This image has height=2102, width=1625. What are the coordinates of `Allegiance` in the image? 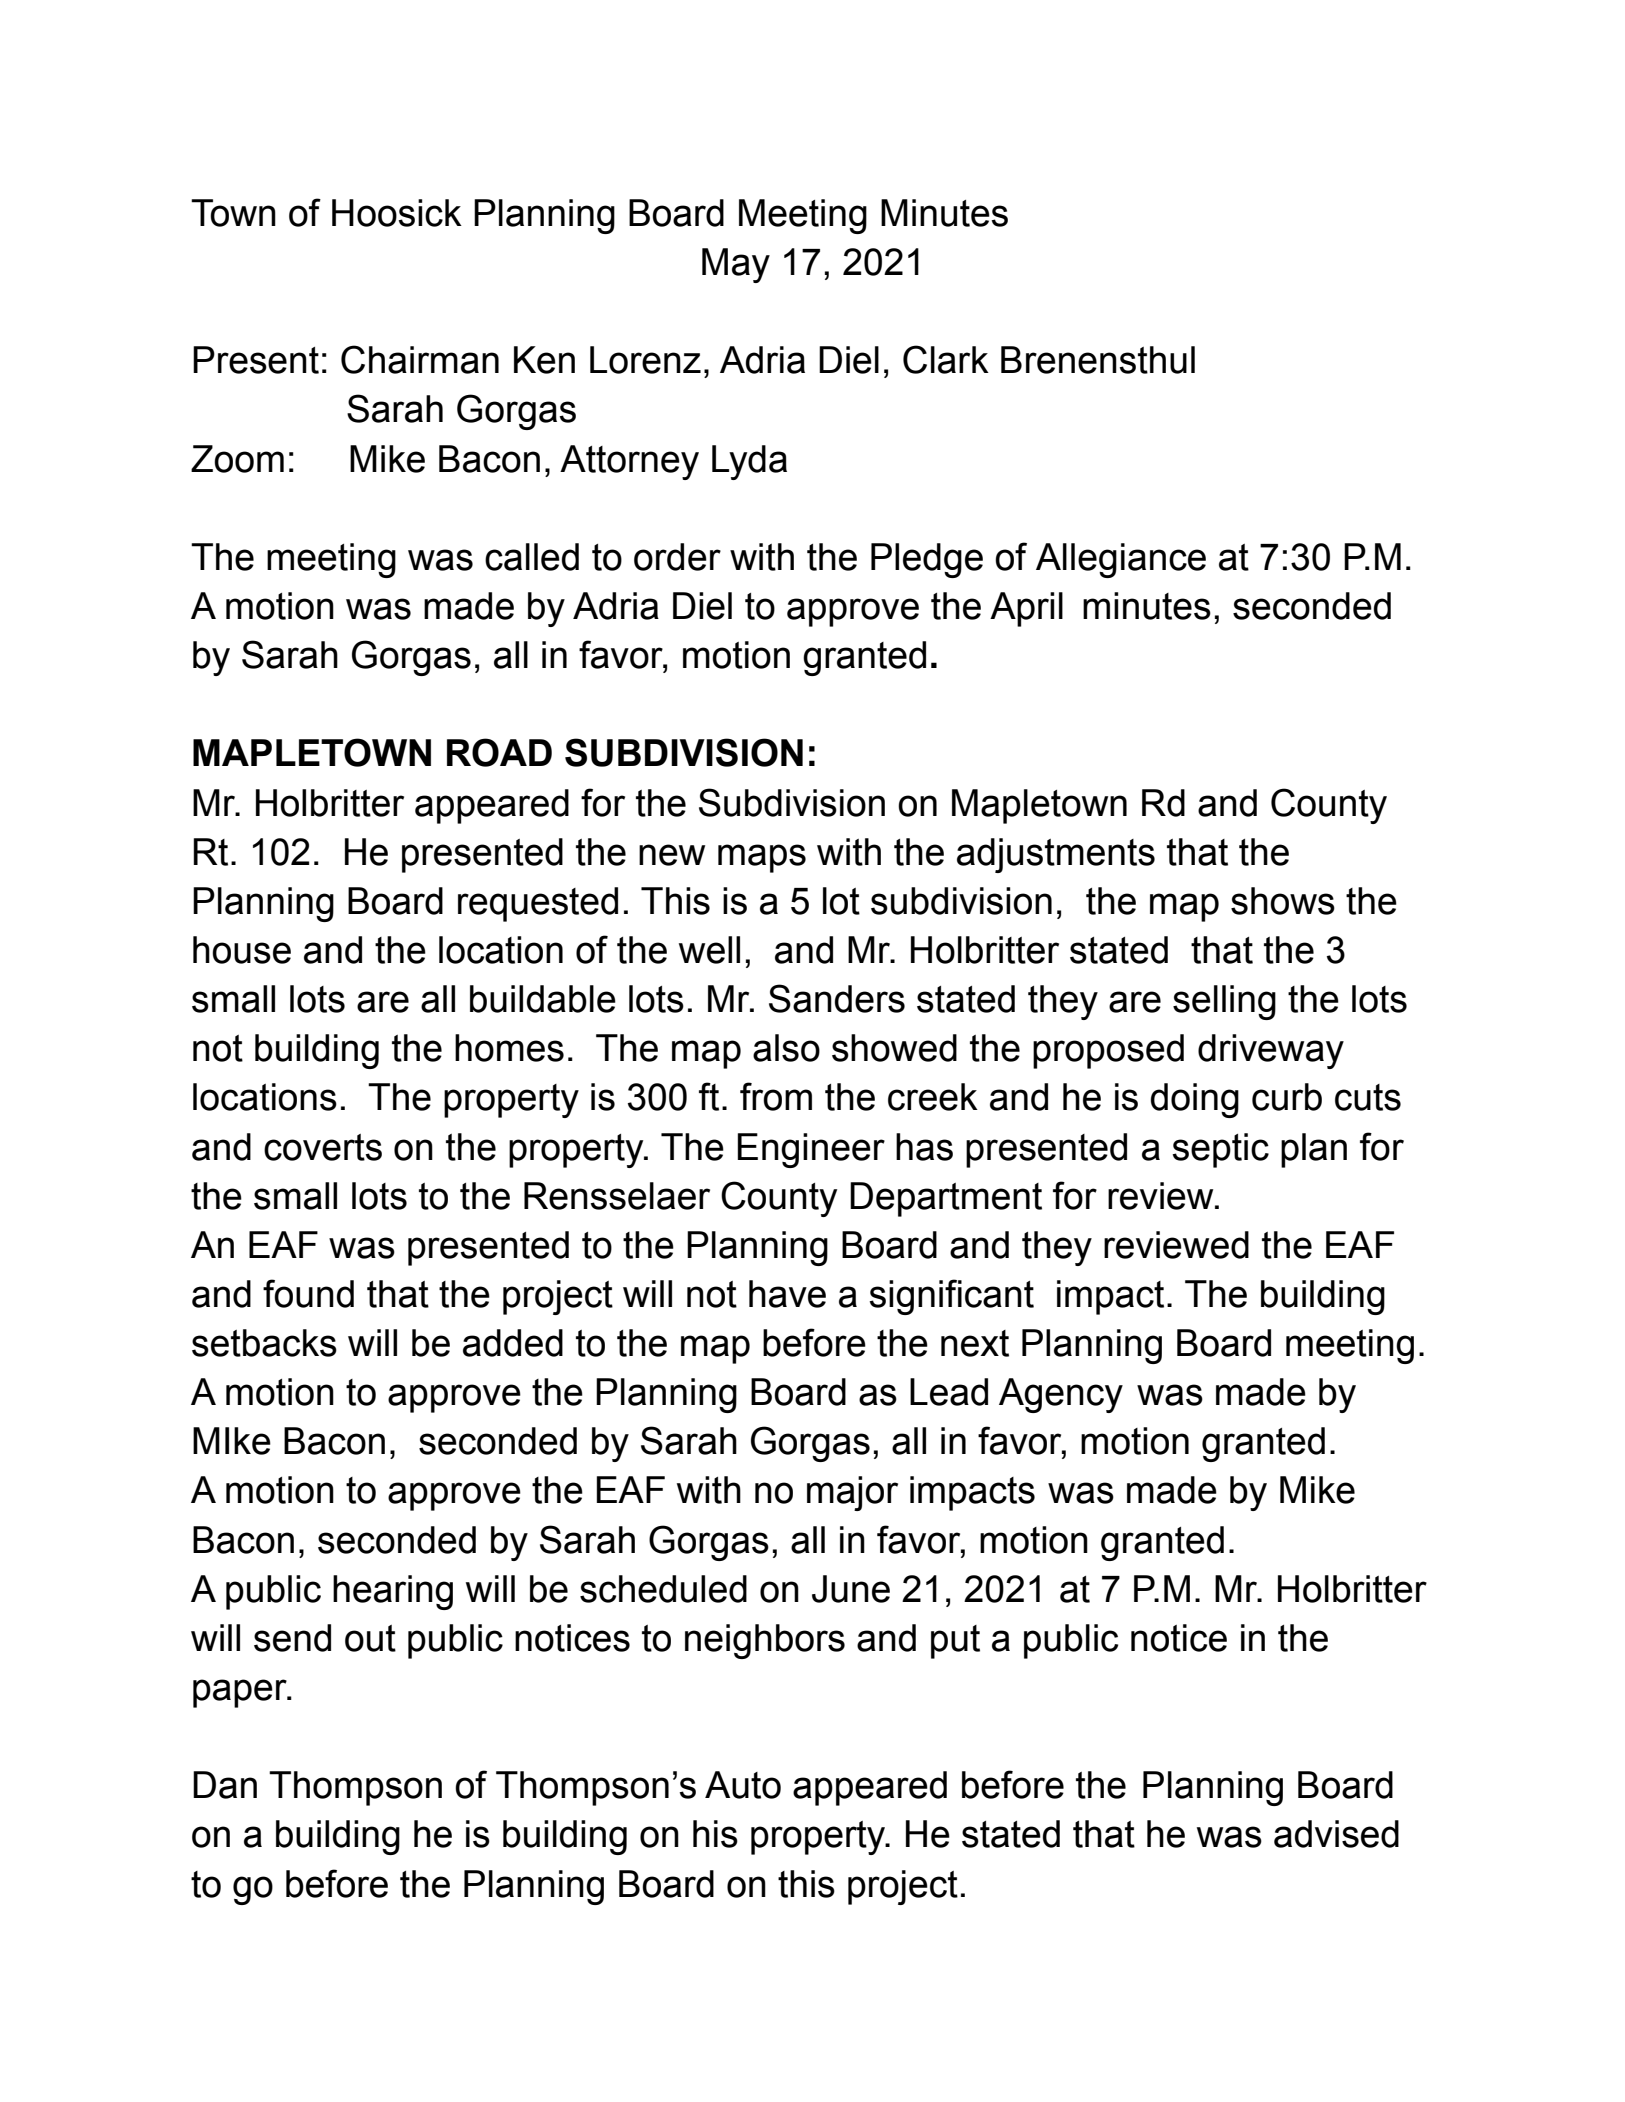 It's located at (1121, 560).
